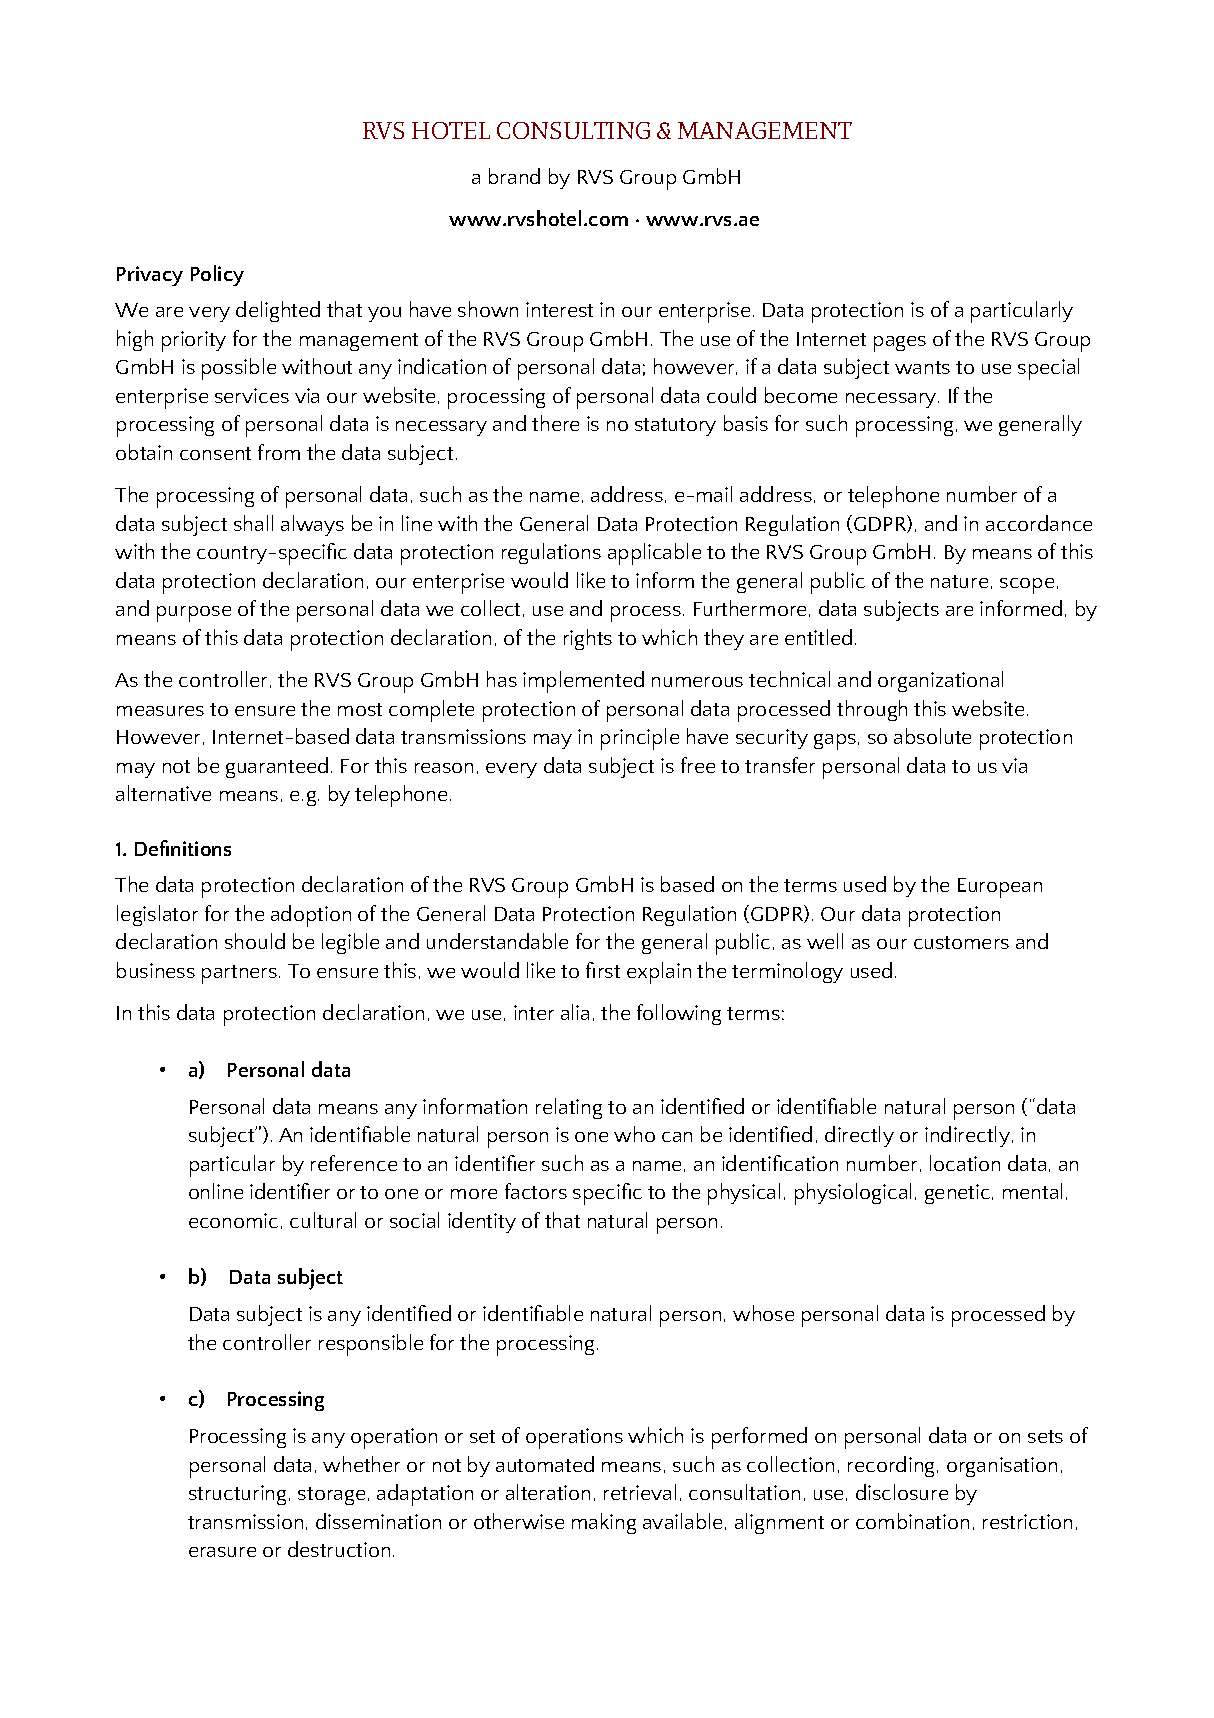 Image resolution: width=1214 pixels, height=1718 pixels. What do you see at coordinates (277, 767) in the screenshot?
I see `guaranteed` at bounding box center [277, 767].
